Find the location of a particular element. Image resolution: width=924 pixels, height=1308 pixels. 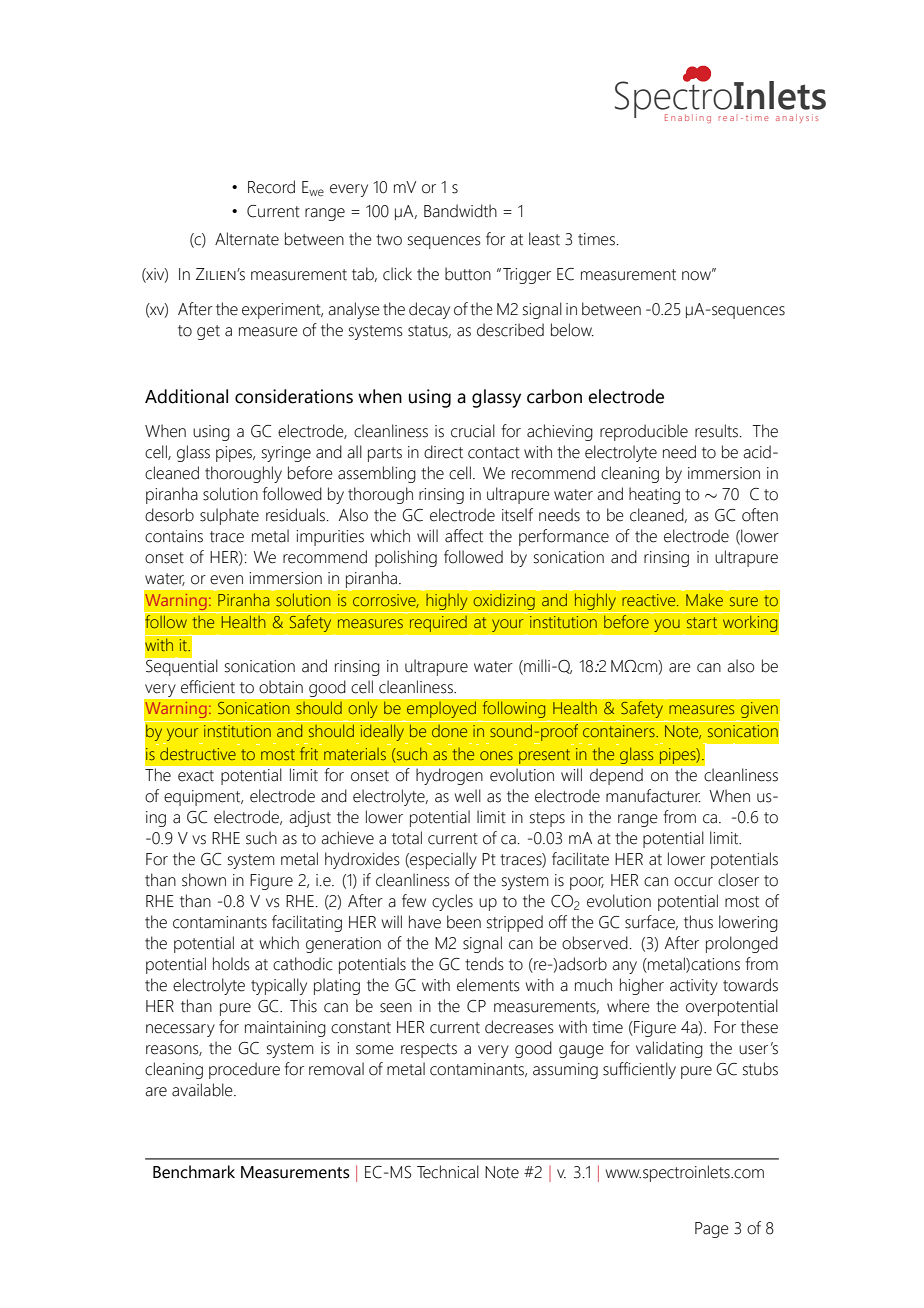

closer is located at coordinates (738, 880).
